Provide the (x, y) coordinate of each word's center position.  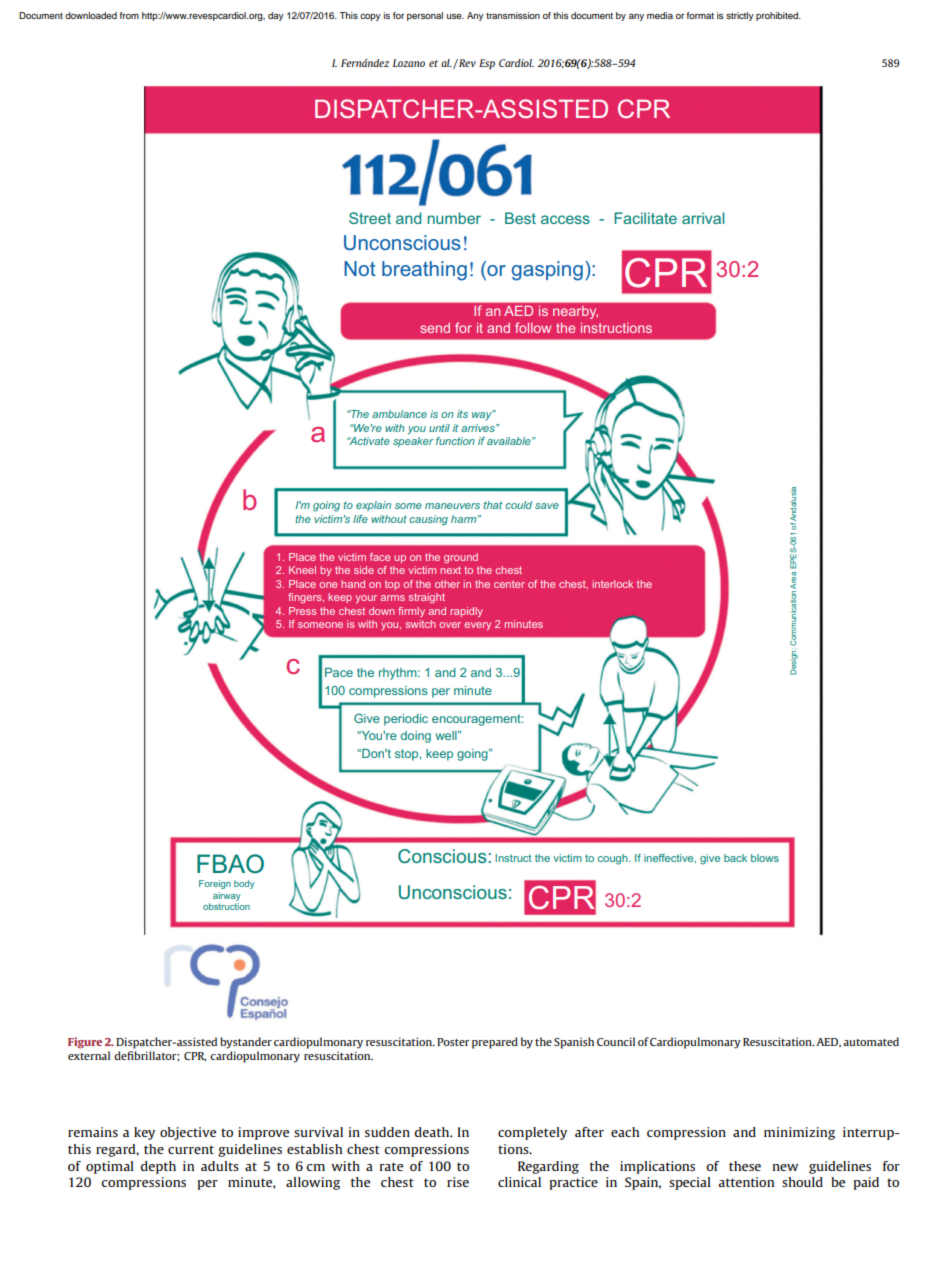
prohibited (778, 16)
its (462, 414)
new (785, 1167)
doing (416, 737)
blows (765, 858)
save (547, 506)
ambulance (399, 414)
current (191, 1149)
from (129, 15)
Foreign (215, 884)
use (455, 16)
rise (458, 1182)
